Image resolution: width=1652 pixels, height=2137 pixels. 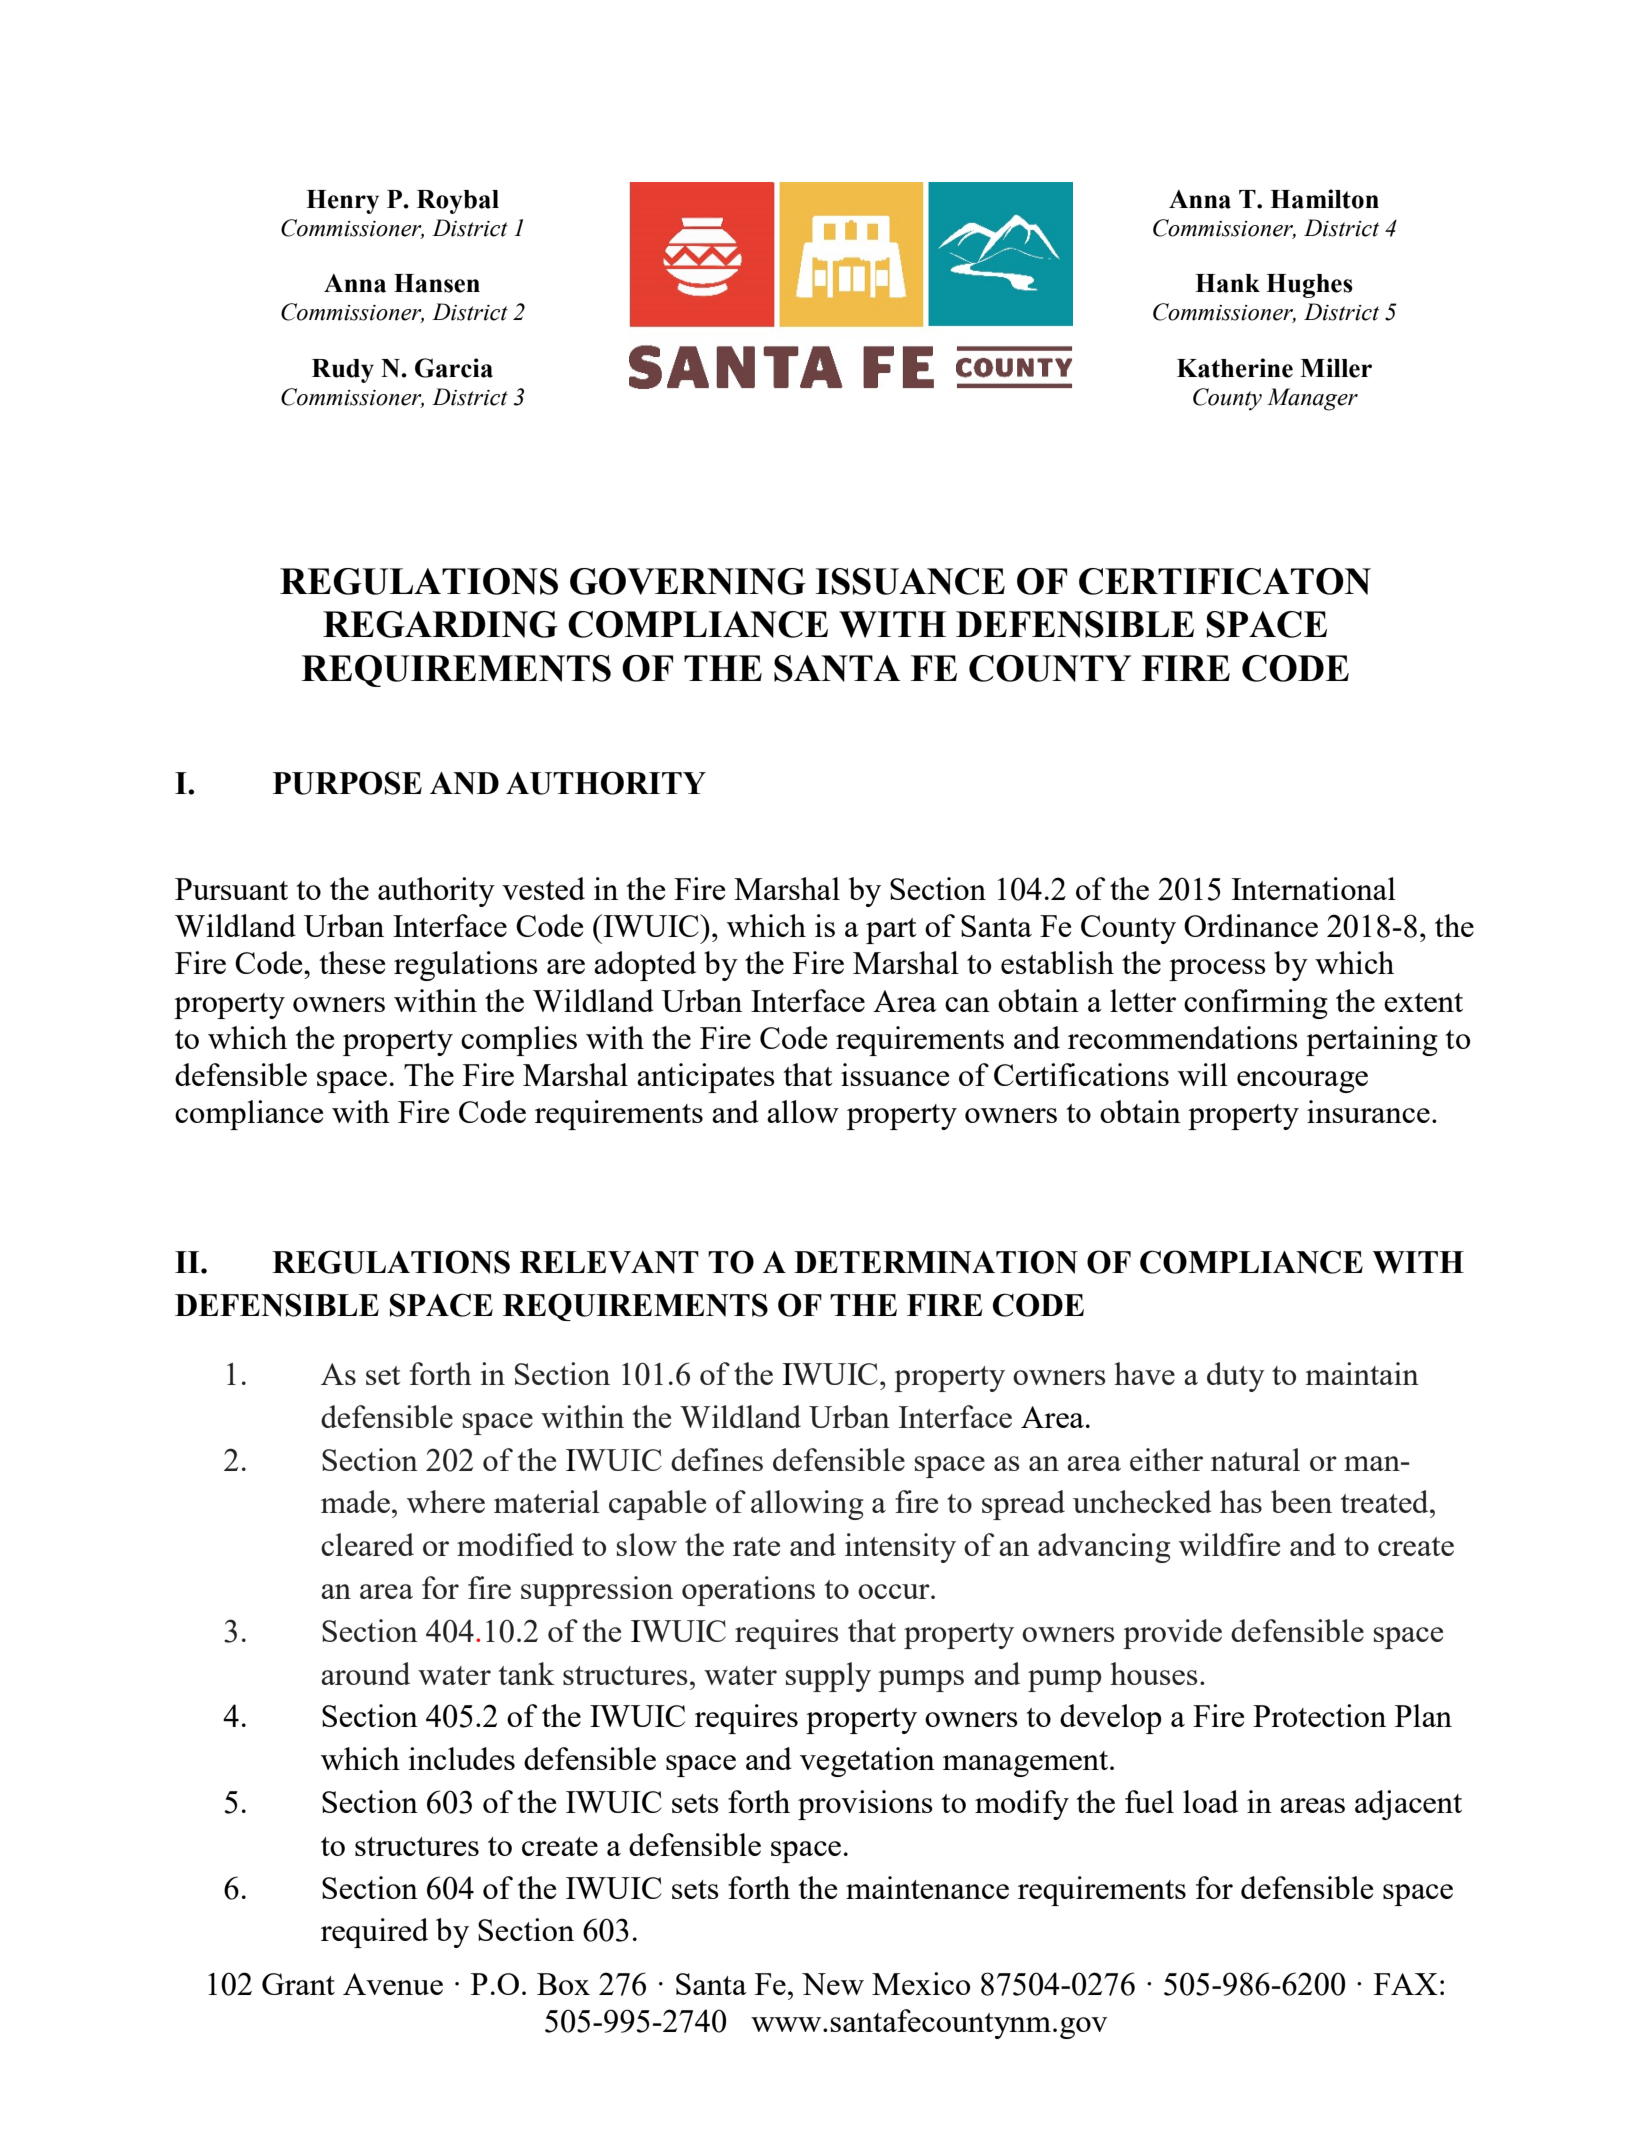 What do you see at coordinates (342, 202) in the page?
I see `Henry` at bounding box center [342, 202].
